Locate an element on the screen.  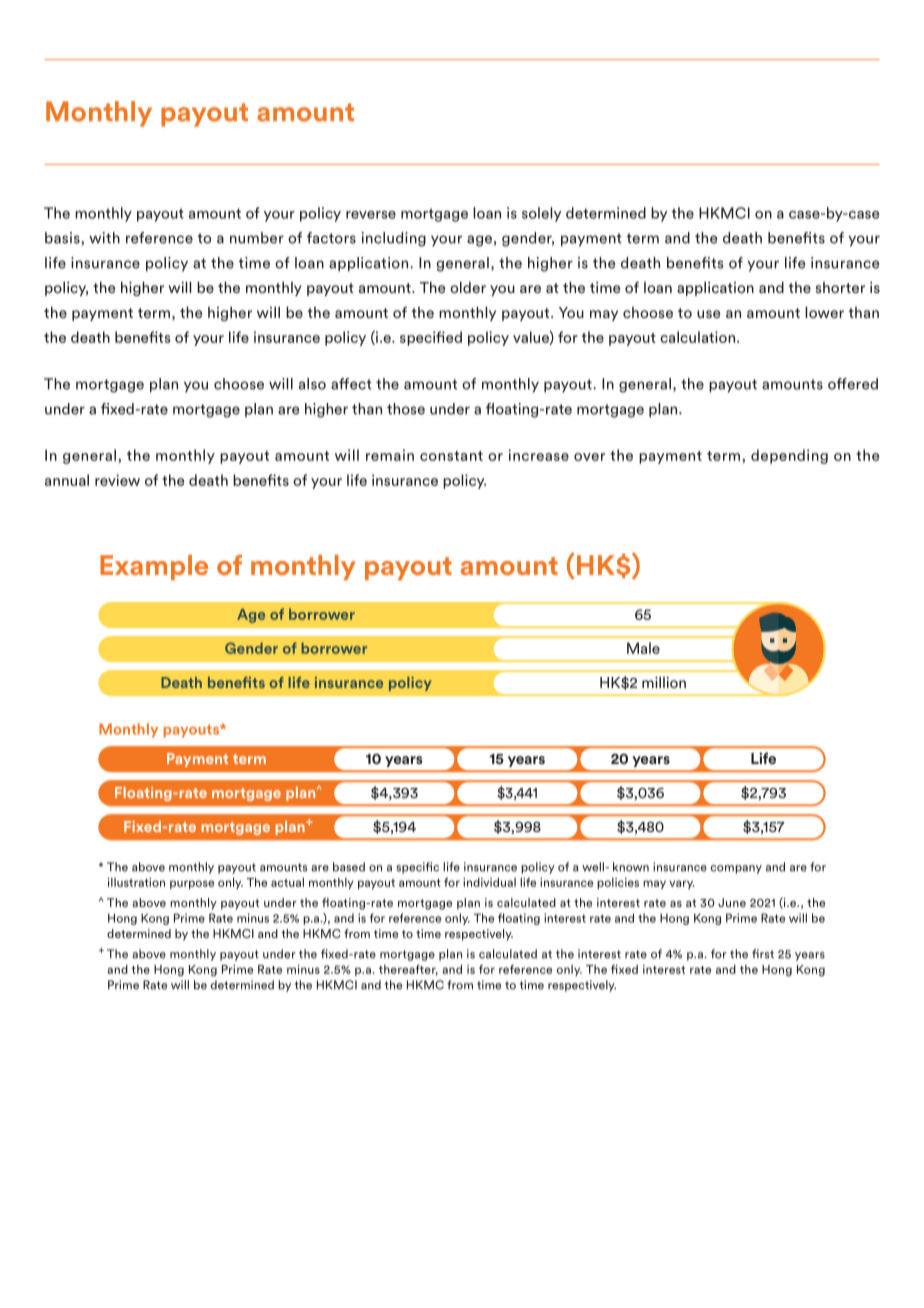
Male is located at coordinates (643, 648).
